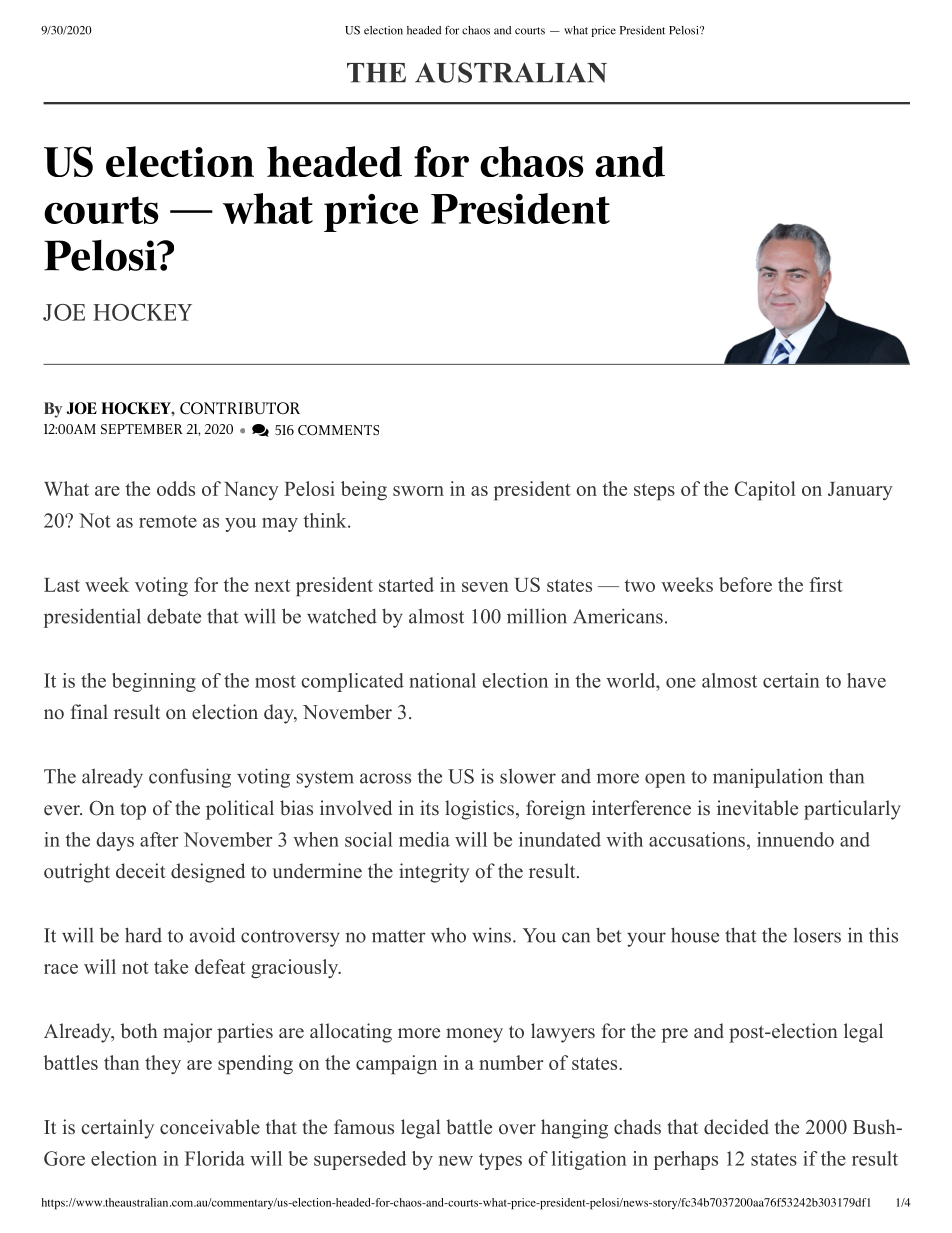 This screenshot has width=952, height=1233. Describe the element at coordinates (485, 587) in the screenshot. I see `seven` at that location.
